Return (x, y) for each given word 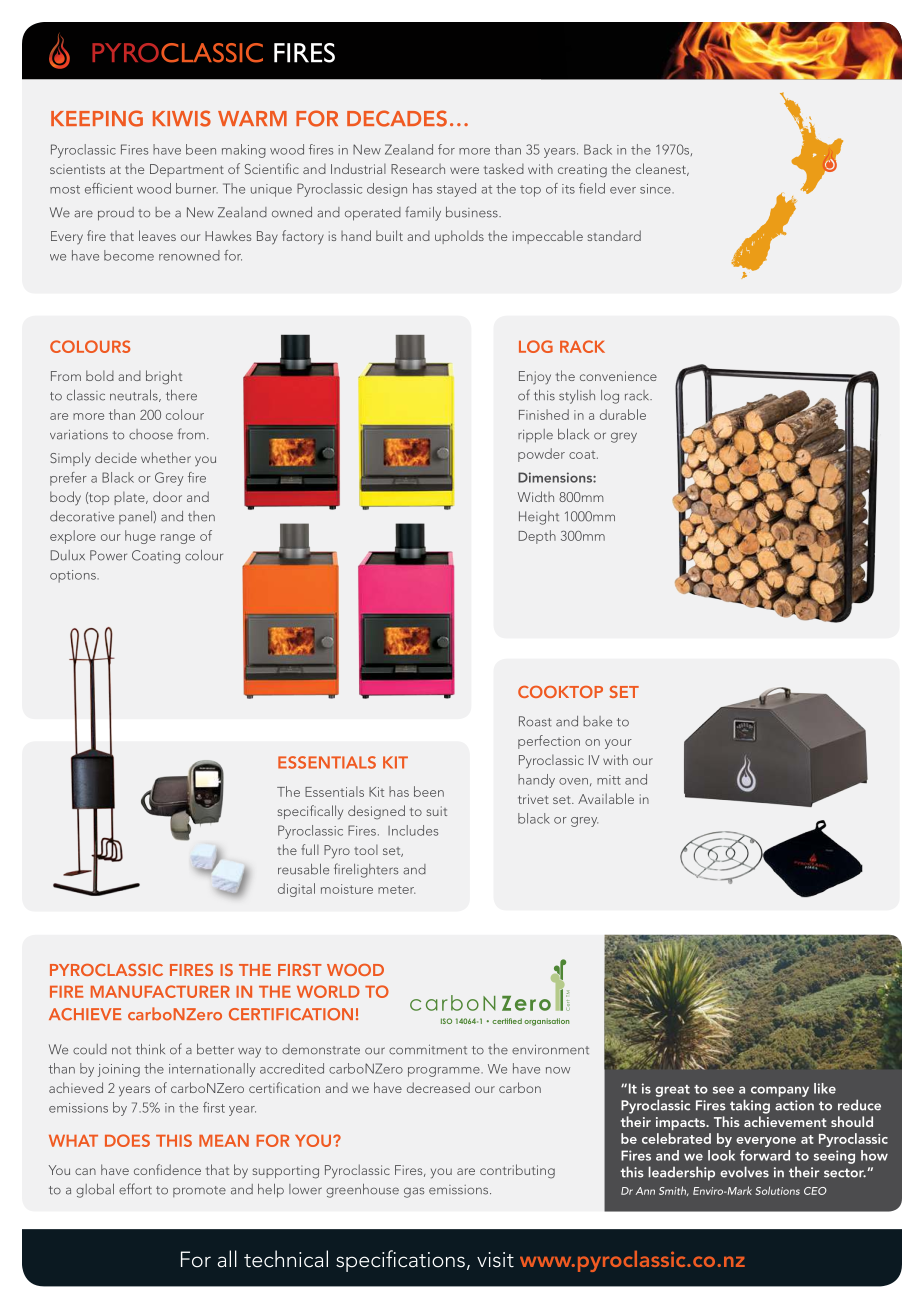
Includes (413, 830)
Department (187, 170)
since (656, 189)
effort (135, 1189)
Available (606, 798)
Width (536, 496)
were (464, 170)
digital (296, 890)
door (167, 496)
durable (623, 414)
